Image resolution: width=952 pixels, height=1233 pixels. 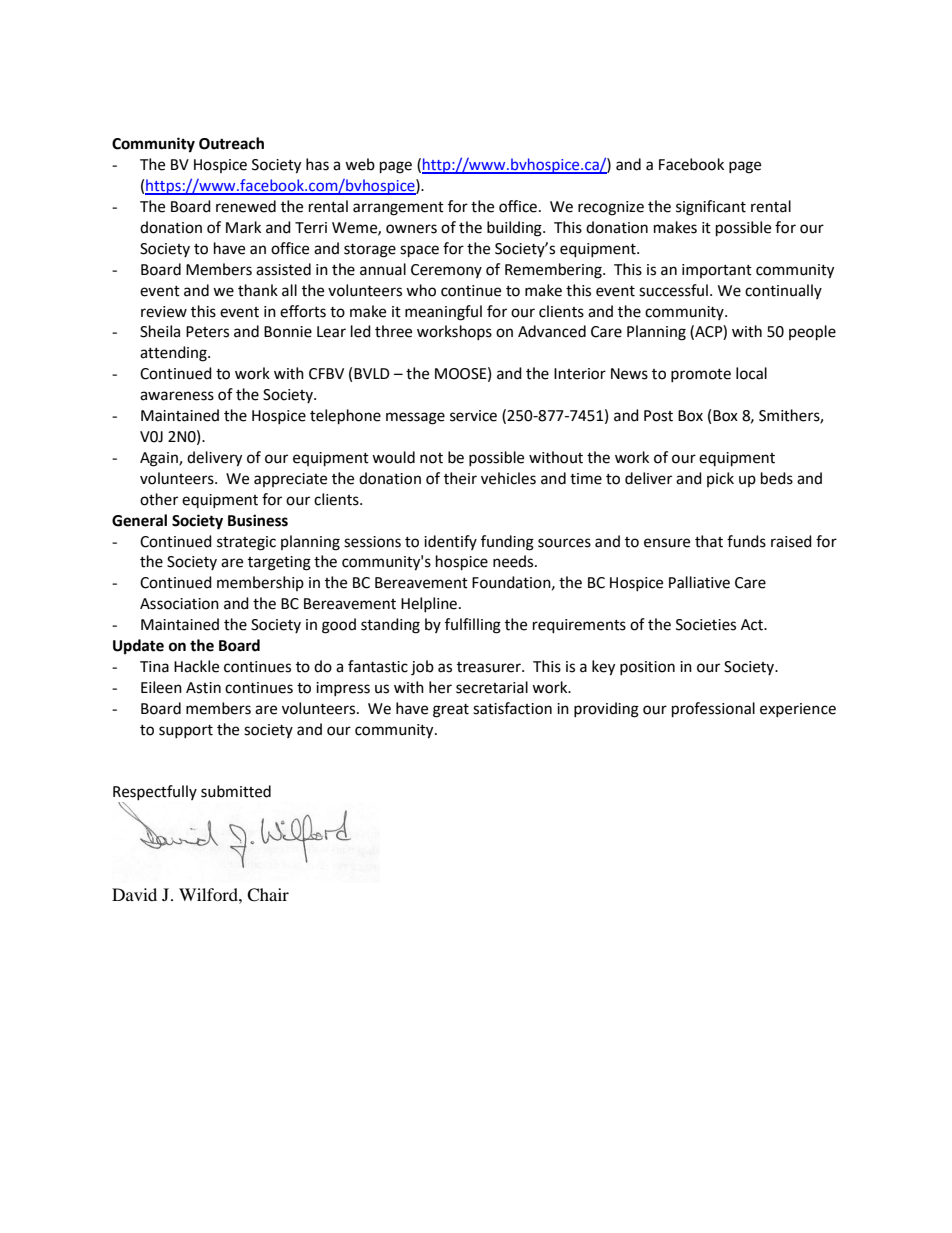 I want to click on Hackle, so click(x=196, y=666).
